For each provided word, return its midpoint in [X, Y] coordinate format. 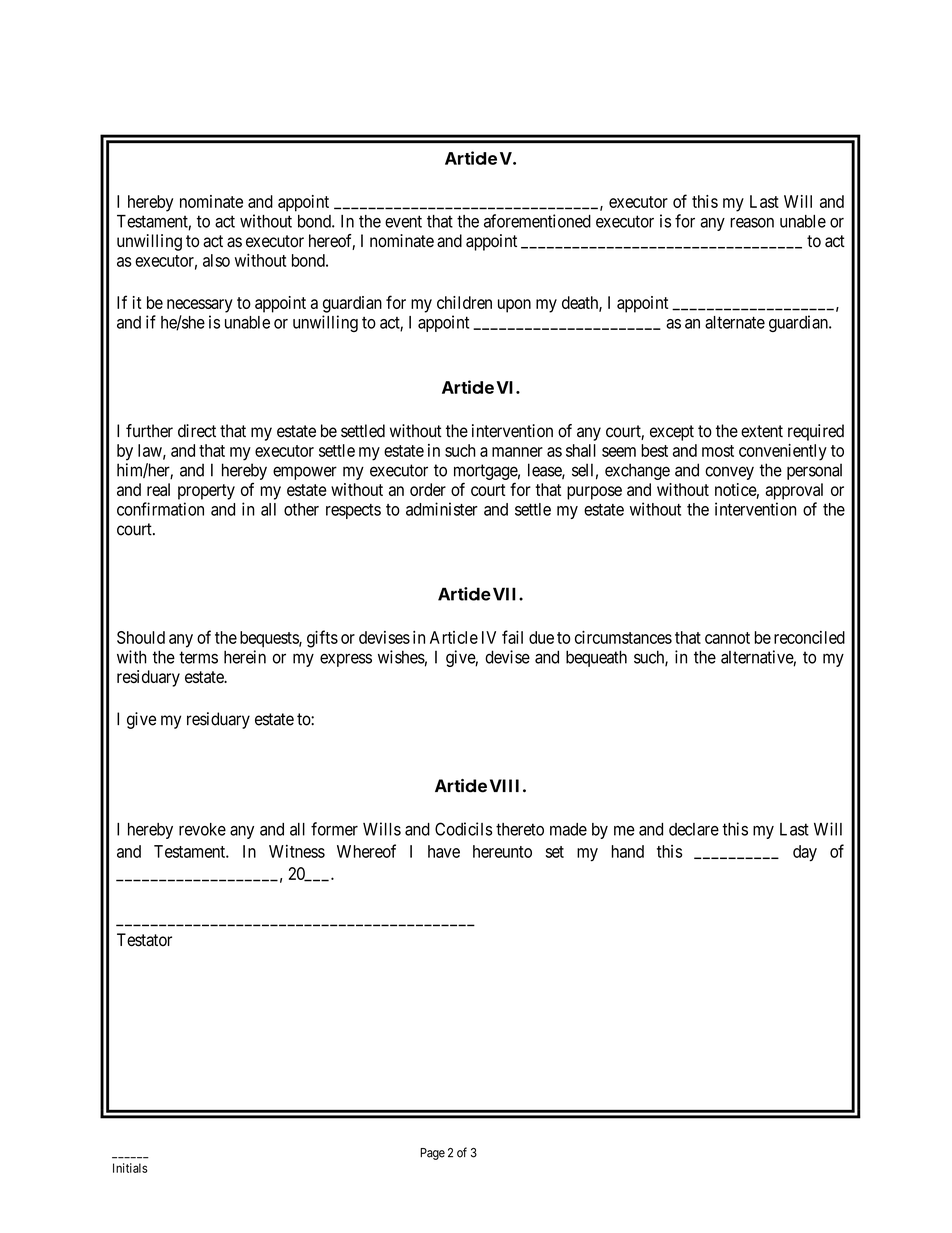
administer [442, 509]
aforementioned [537, 221]
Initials [130, 1168]
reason [752, 223]
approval [794, 491]
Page [432, 1154]
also [216, 260]
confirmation [160, 509]
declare [694, 829]
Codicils [463, 829]
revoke [202, 829]
